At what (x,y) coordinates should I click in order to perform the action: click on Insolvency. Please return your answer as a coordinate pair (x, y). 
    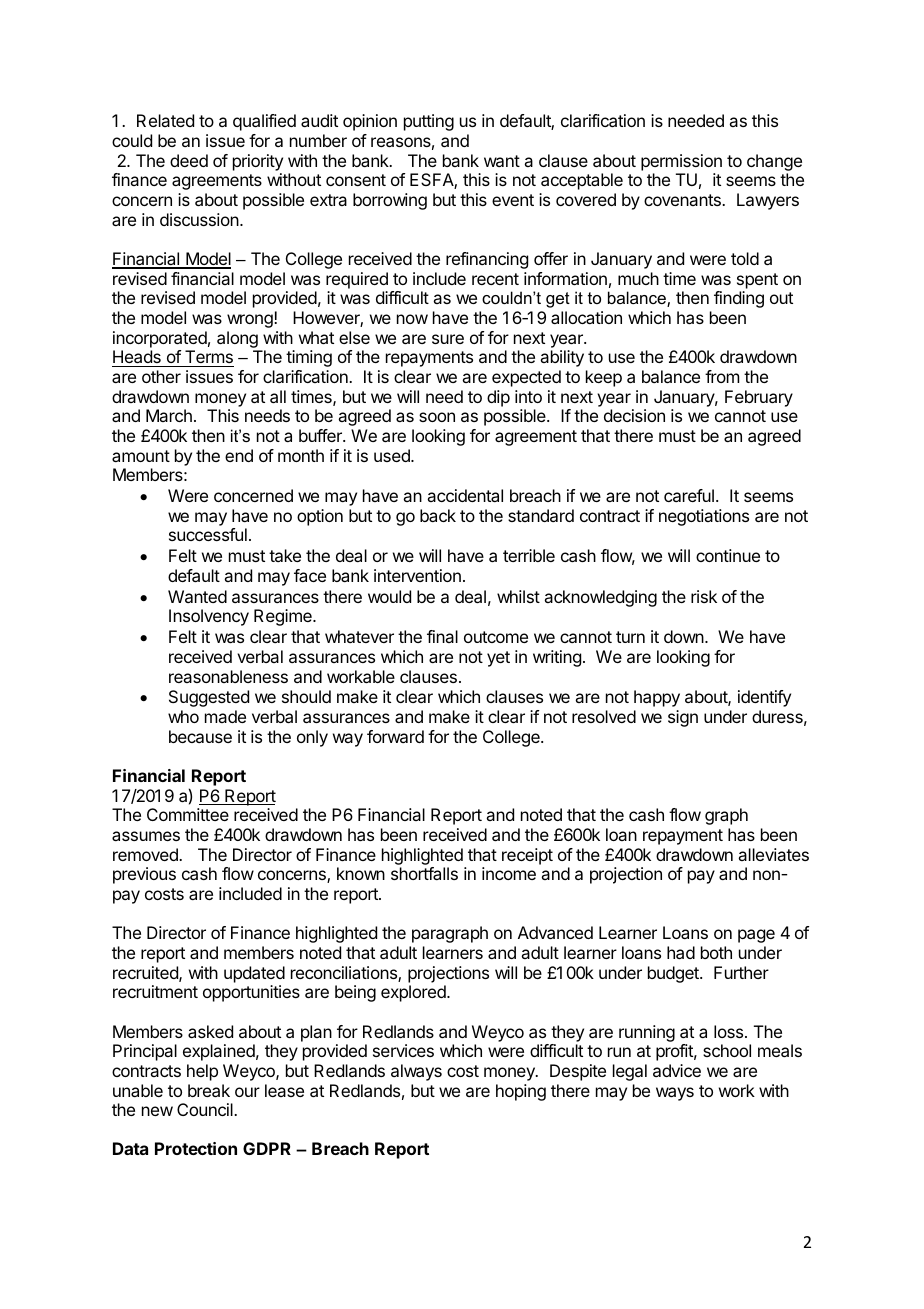
    Looking at the image, I should click on (209, 617).
